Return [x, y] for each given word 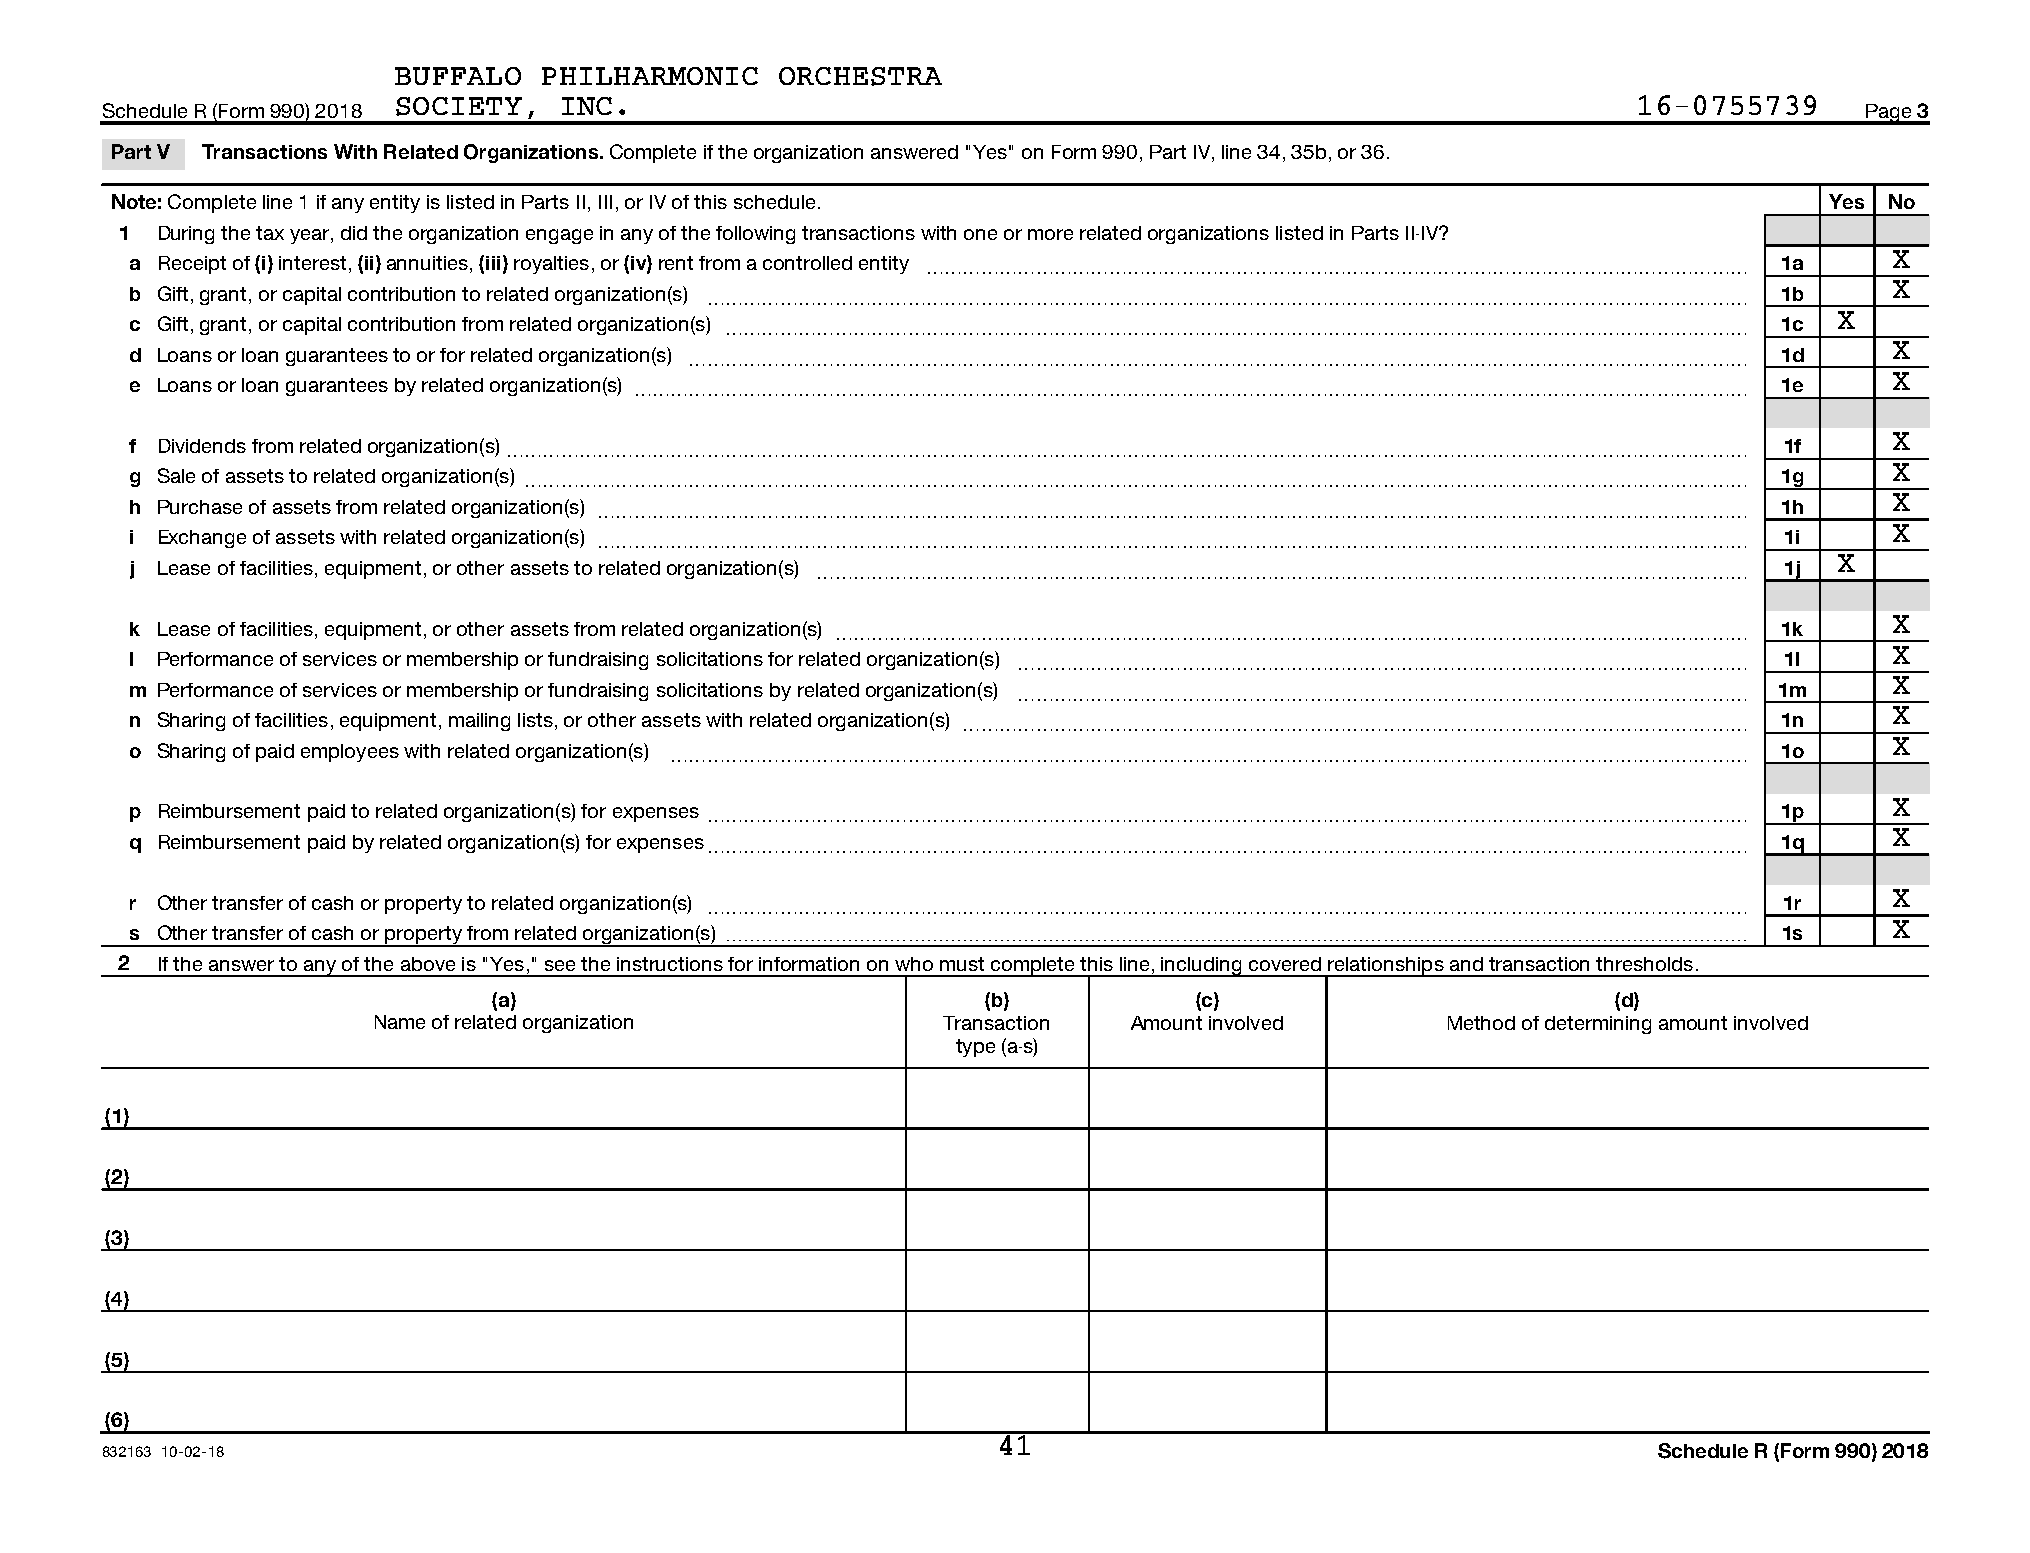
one [980, 234]
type [975, 1048]
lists [535, 720]
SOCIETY [459, 106]
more [1050, 234]
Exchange [202, 539]
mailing [479, 722]
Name [400, 1022]
